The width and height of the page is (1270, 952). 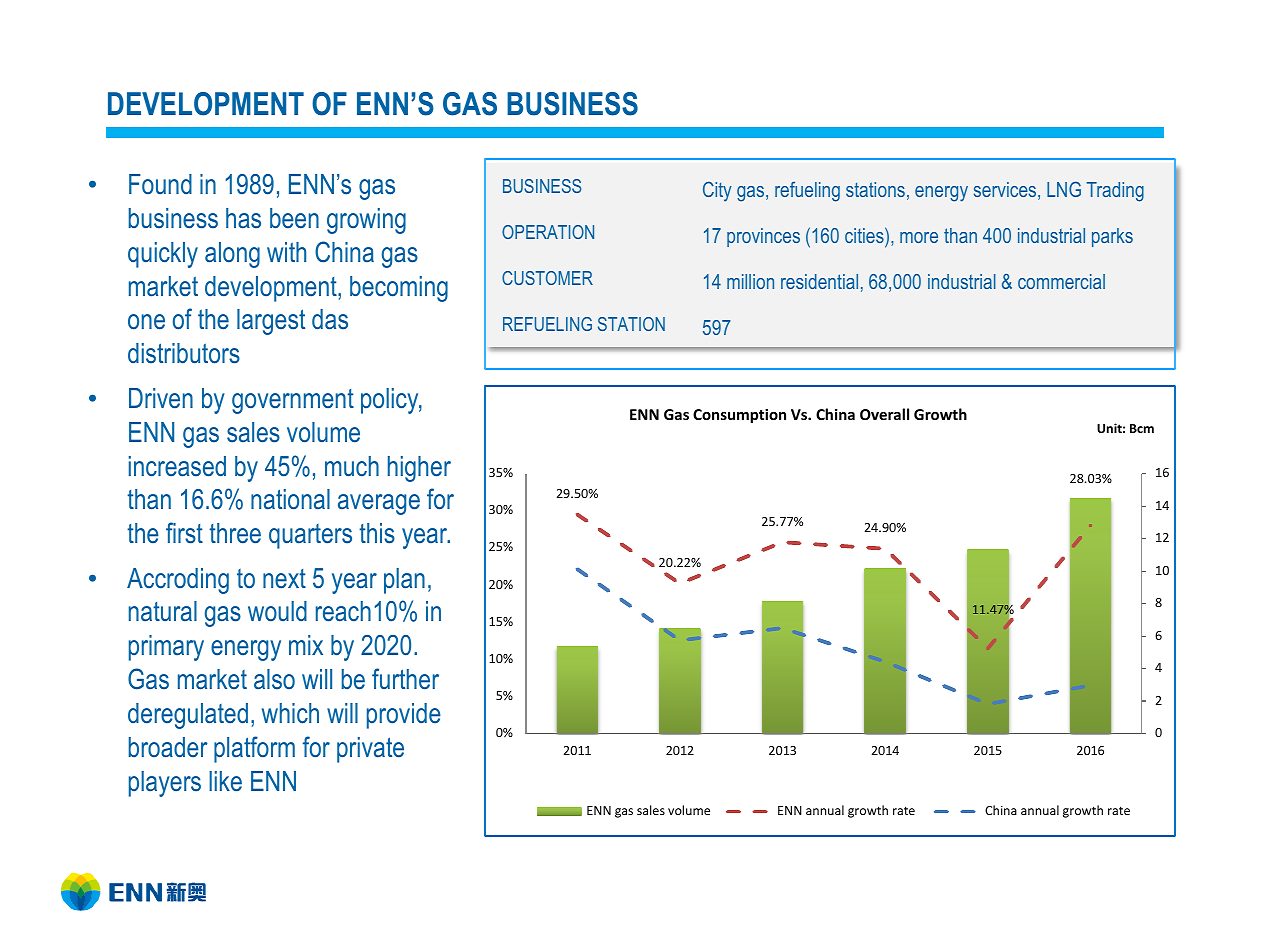 I want to click on City, so click(x=717, y=191).
